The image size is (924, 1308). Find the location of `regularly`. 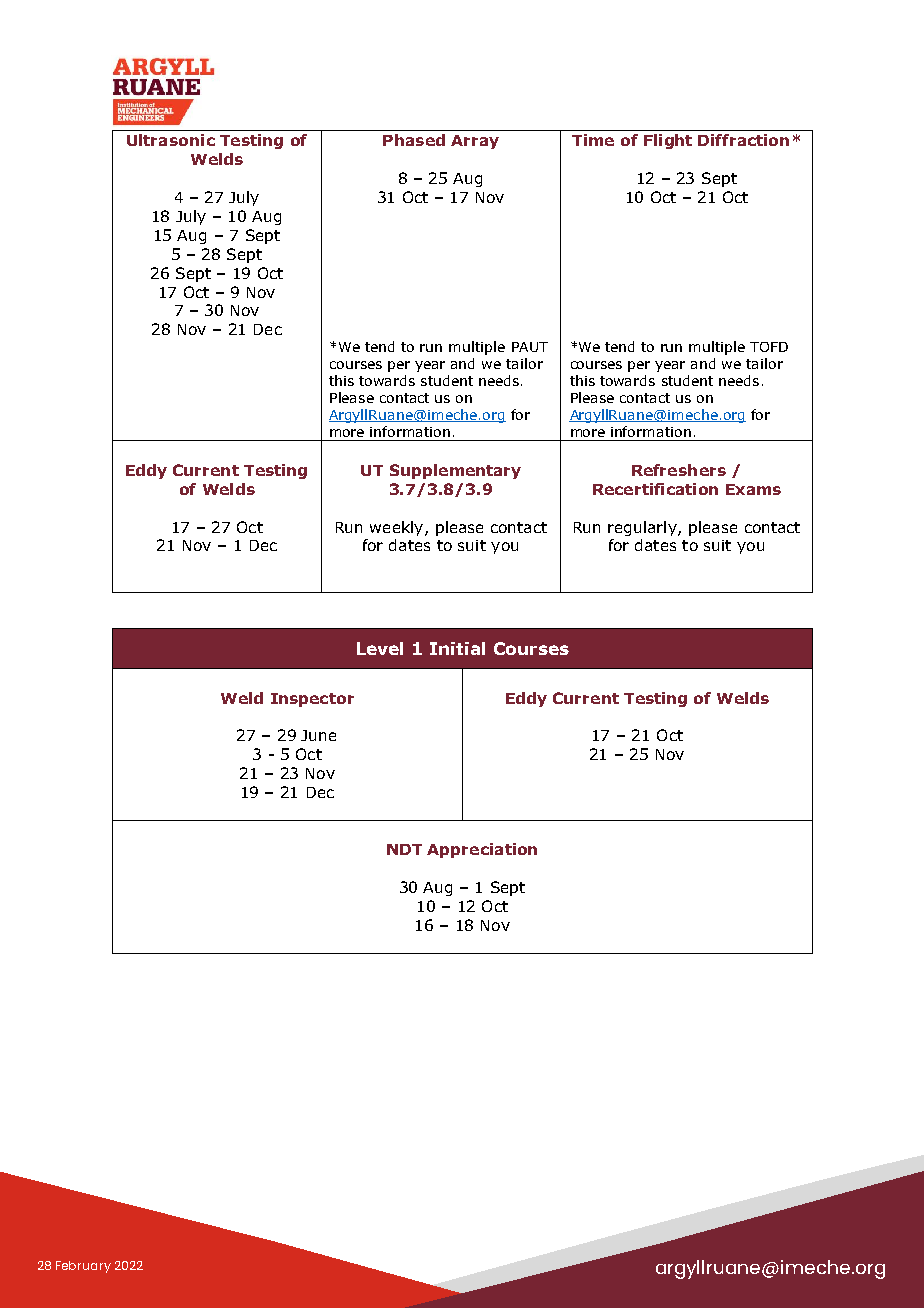

regularly is located at coordinates (643, 528).
